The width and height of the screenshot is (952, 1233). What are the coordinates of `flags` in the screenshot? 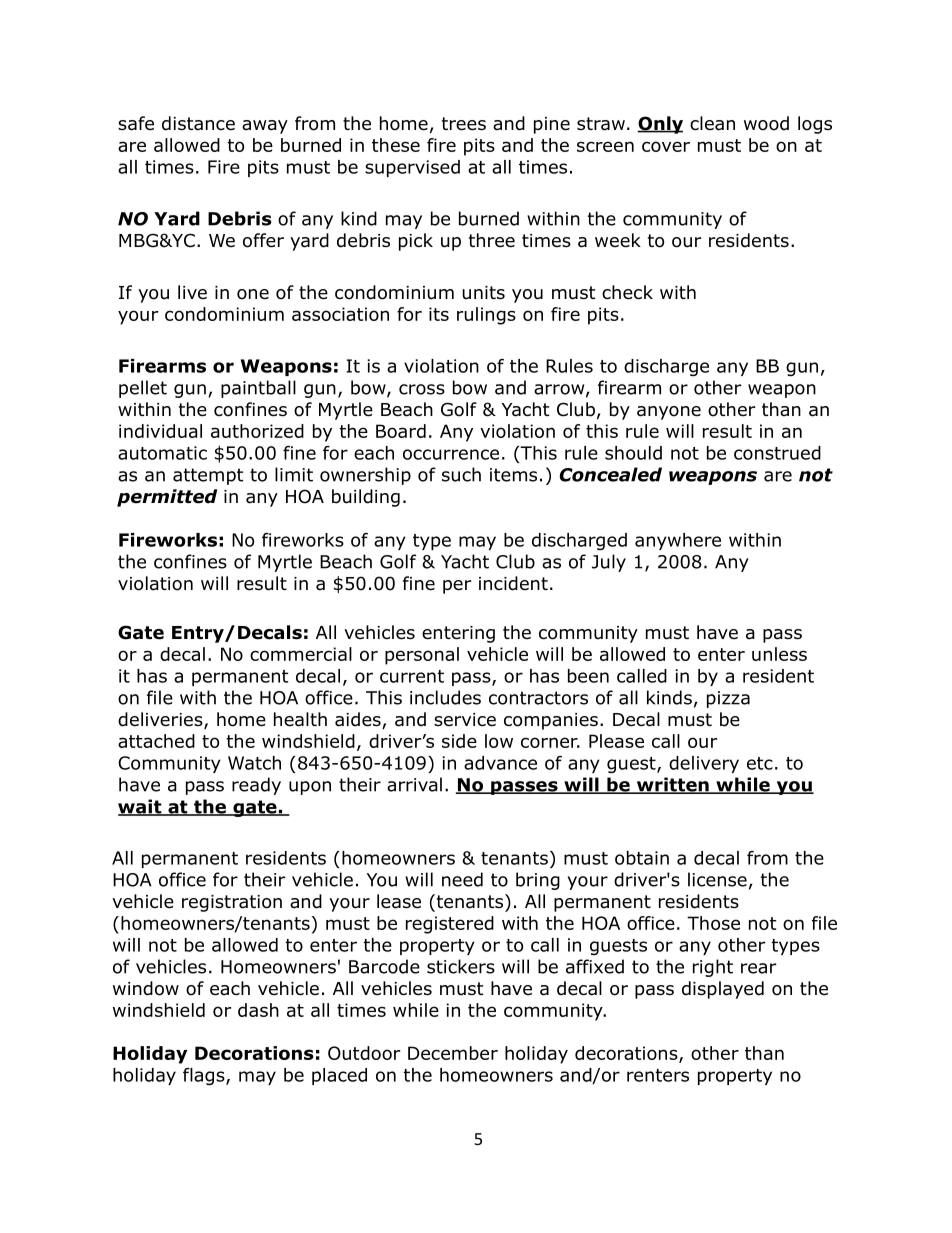 It's located at (205, 1076).
